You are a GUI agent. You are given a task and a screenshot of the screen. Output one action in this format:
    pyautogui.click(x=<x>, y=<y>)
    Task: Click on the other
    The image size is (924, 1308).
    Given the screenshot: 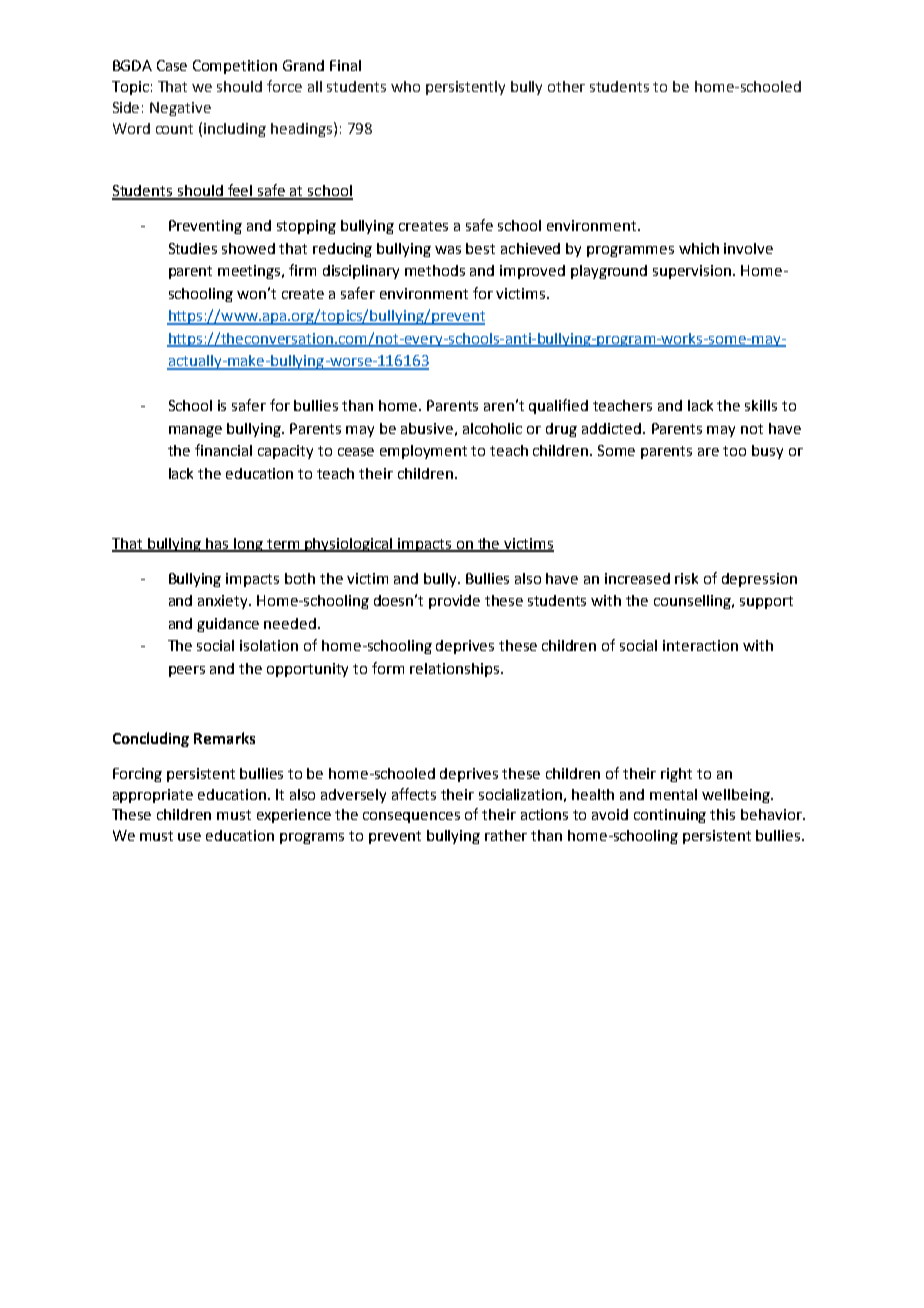 What is the action you would take?
    pyautogui.click(x=566, y=86)
